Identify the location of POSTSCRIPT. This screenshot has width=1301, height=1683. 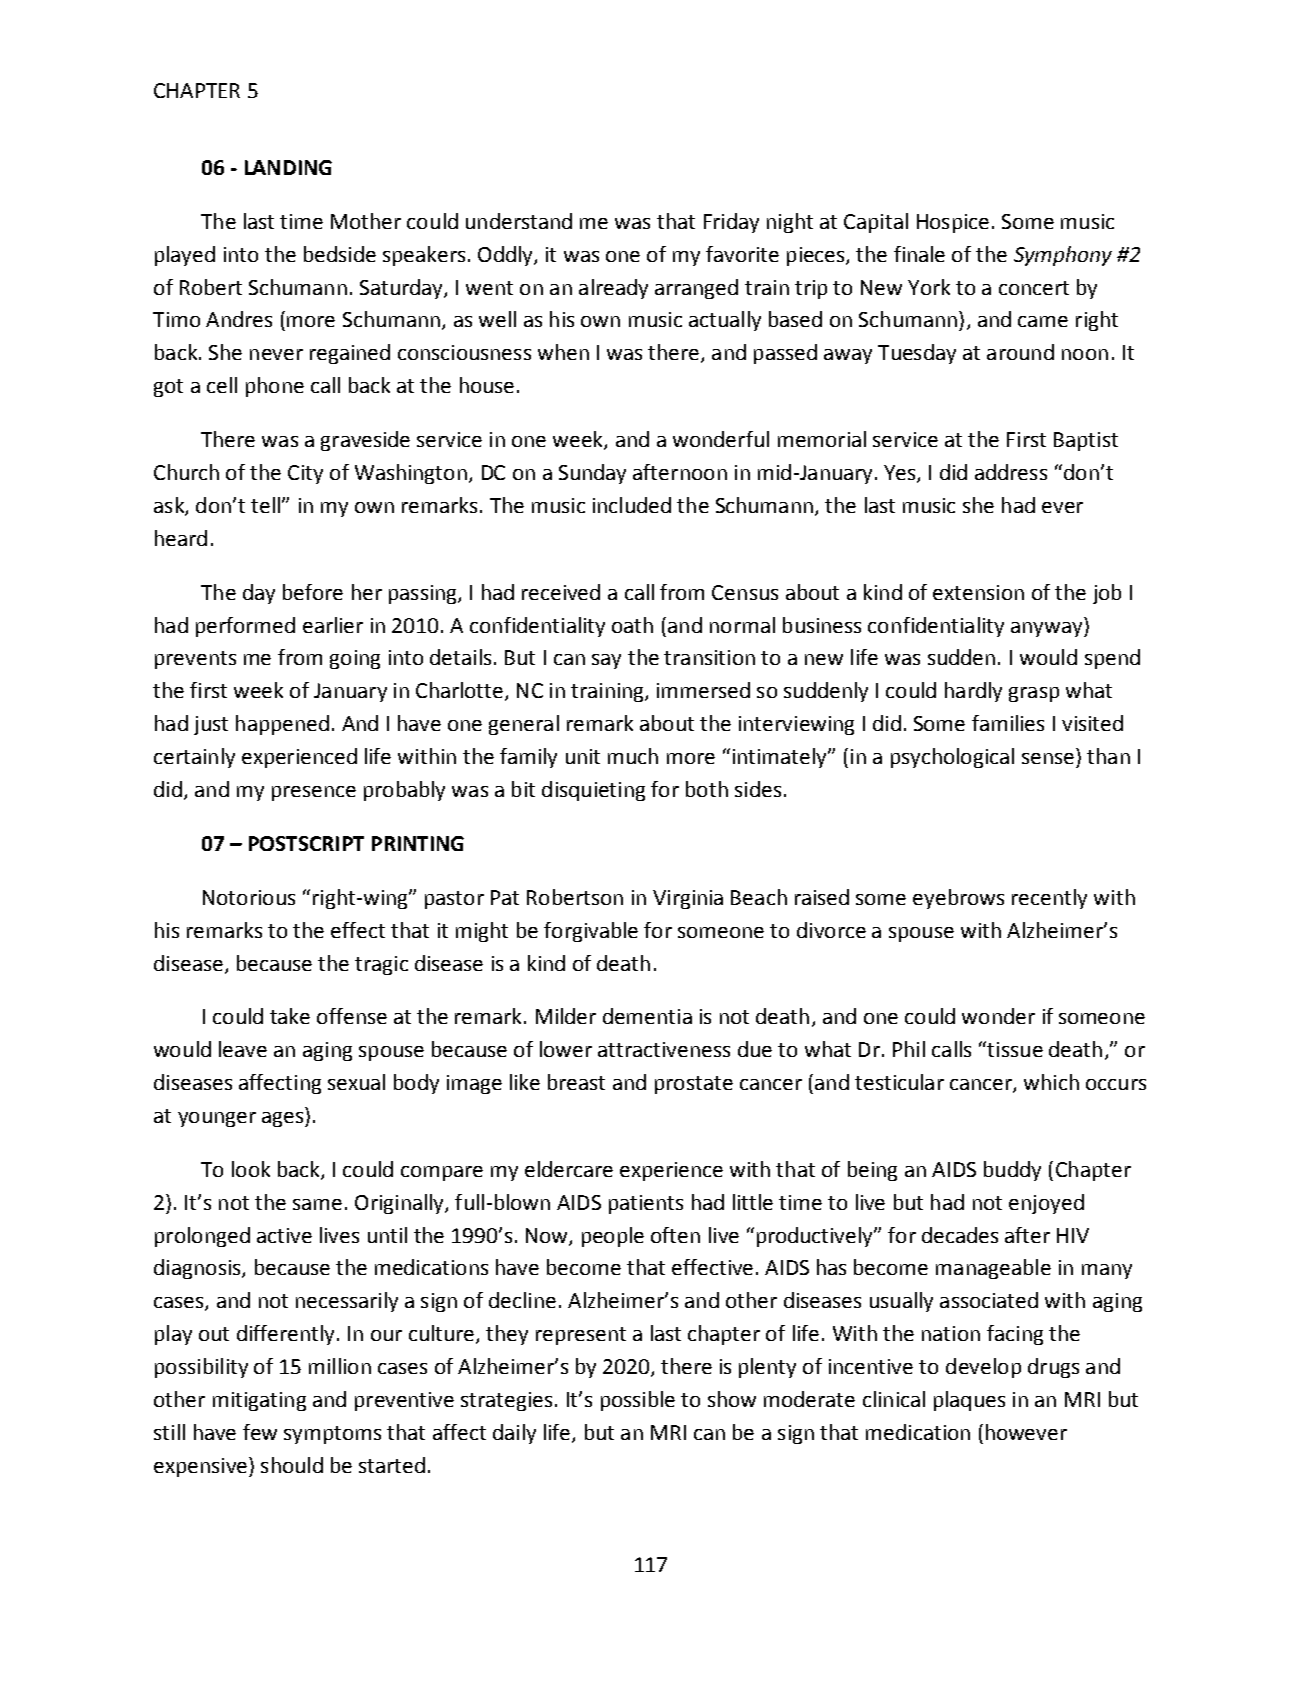
(306, 843).
